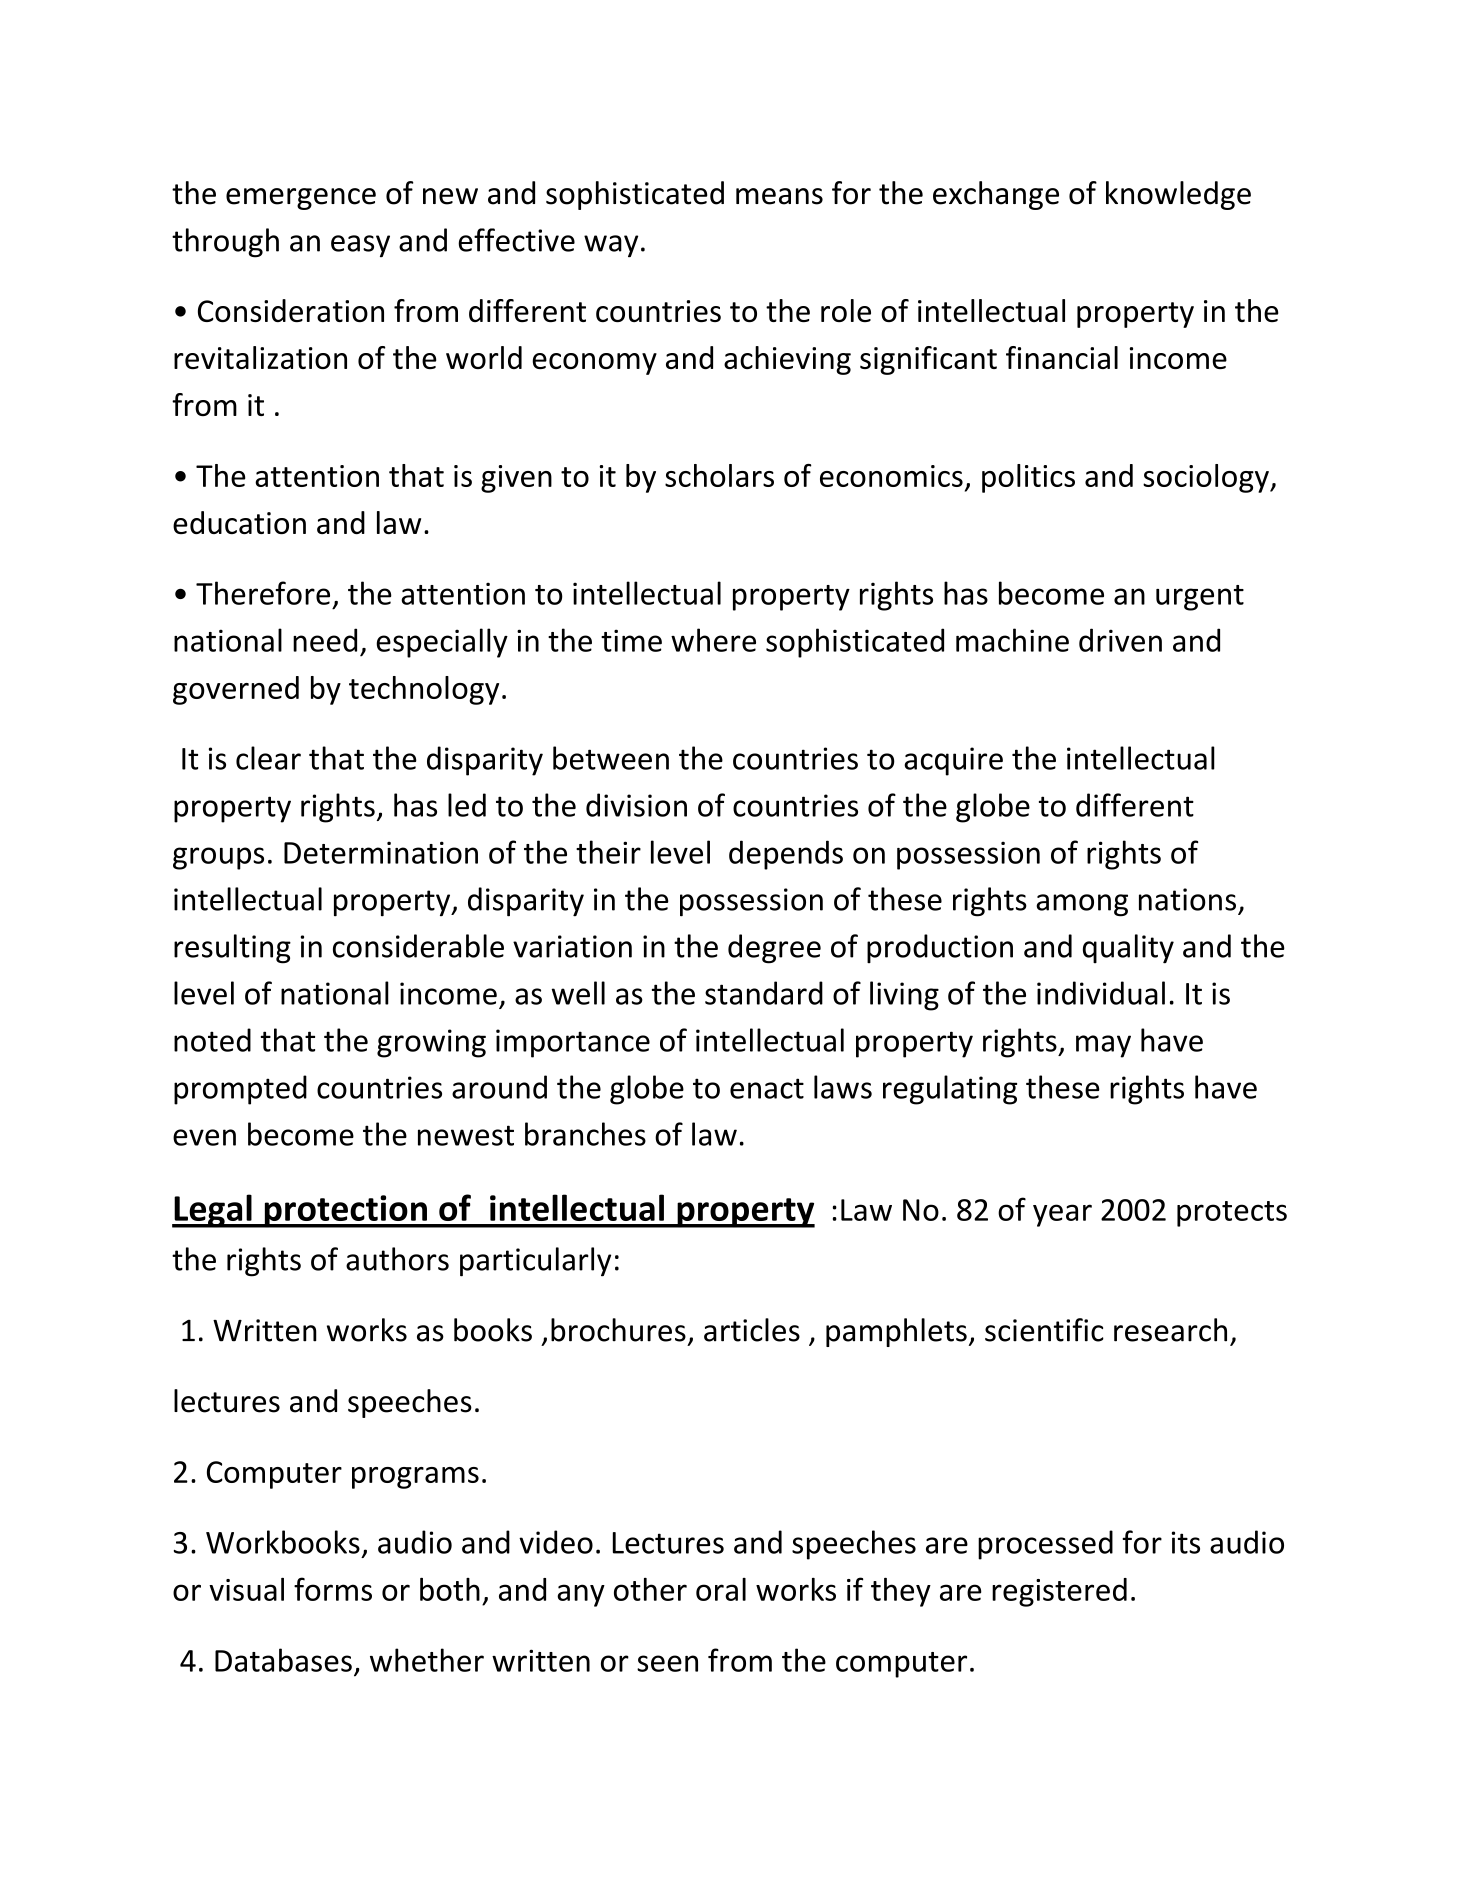  Describe the element at coordinates (1128, 949) in the page. I see `quality` at that location.
